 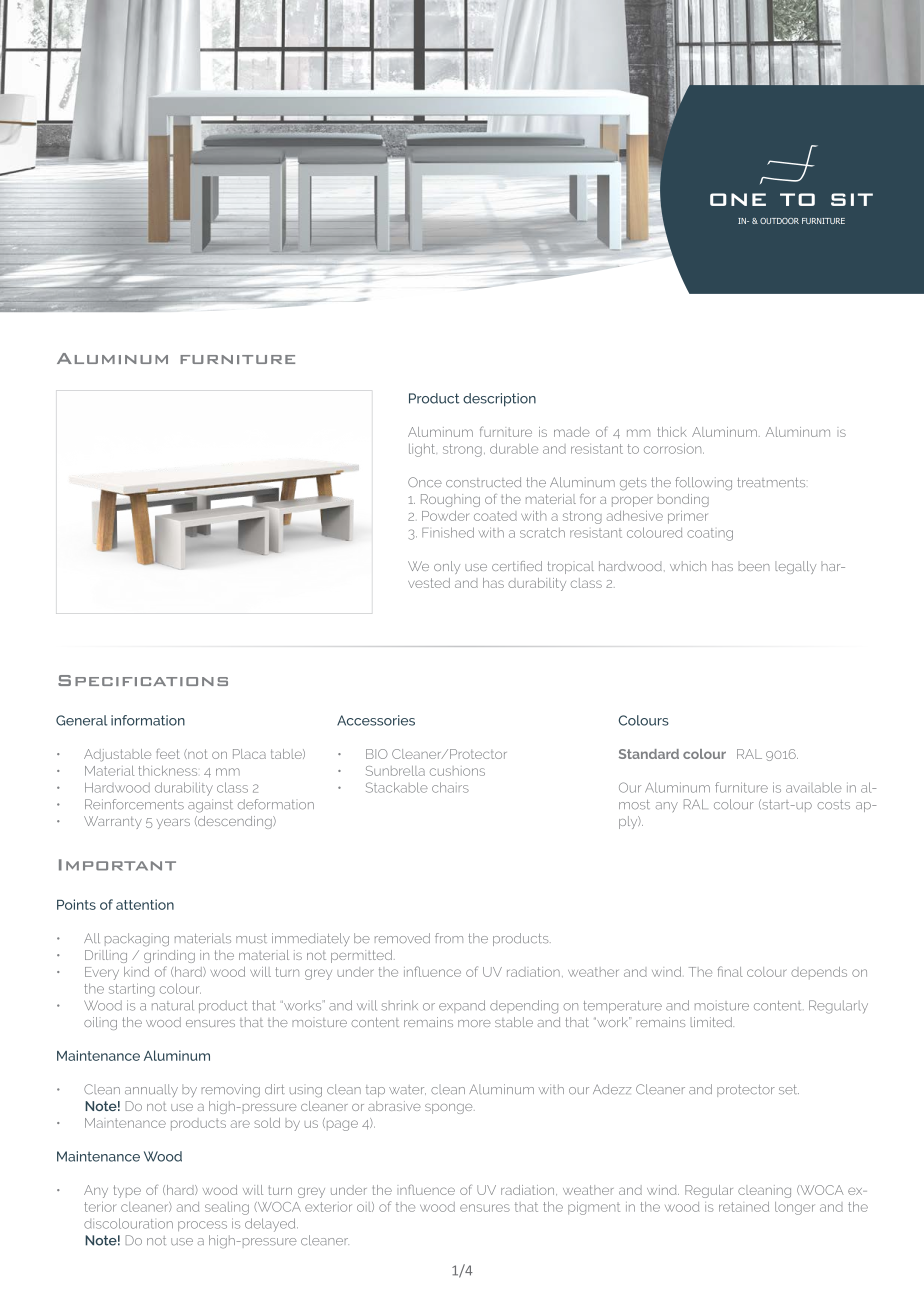 I want to click on information, so click(x=148, y=720).
